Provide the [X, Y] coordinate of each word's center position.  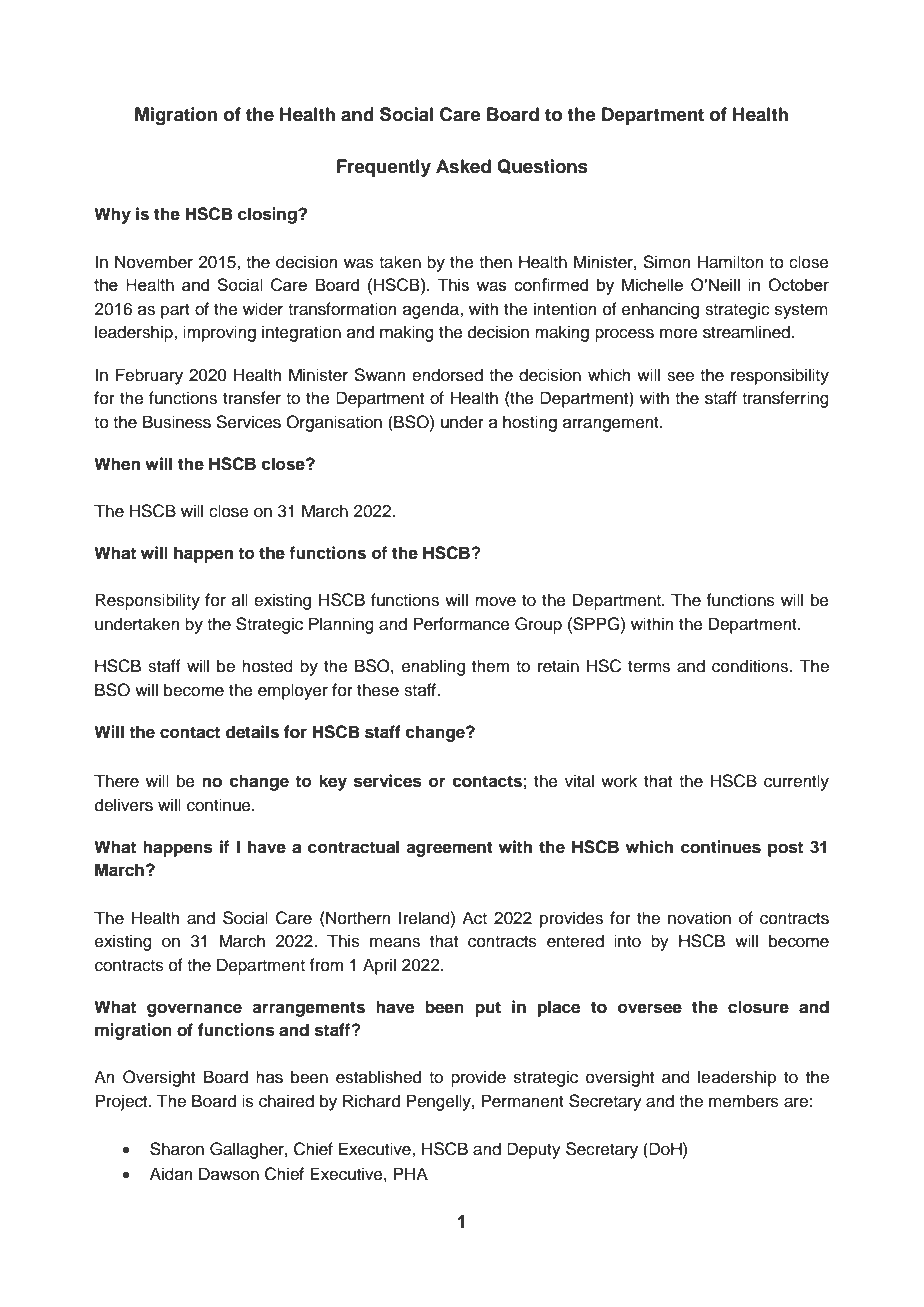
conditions [751, 666]
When [117, 464]
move [495, 601]
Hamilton [731, 262]
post [785, 849]
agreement [449, 849]
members [744, 1101]
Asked [463, 166]
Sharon [177, 1149]
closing [268, 215]
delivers [124, 805]
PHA [411, 1173]
